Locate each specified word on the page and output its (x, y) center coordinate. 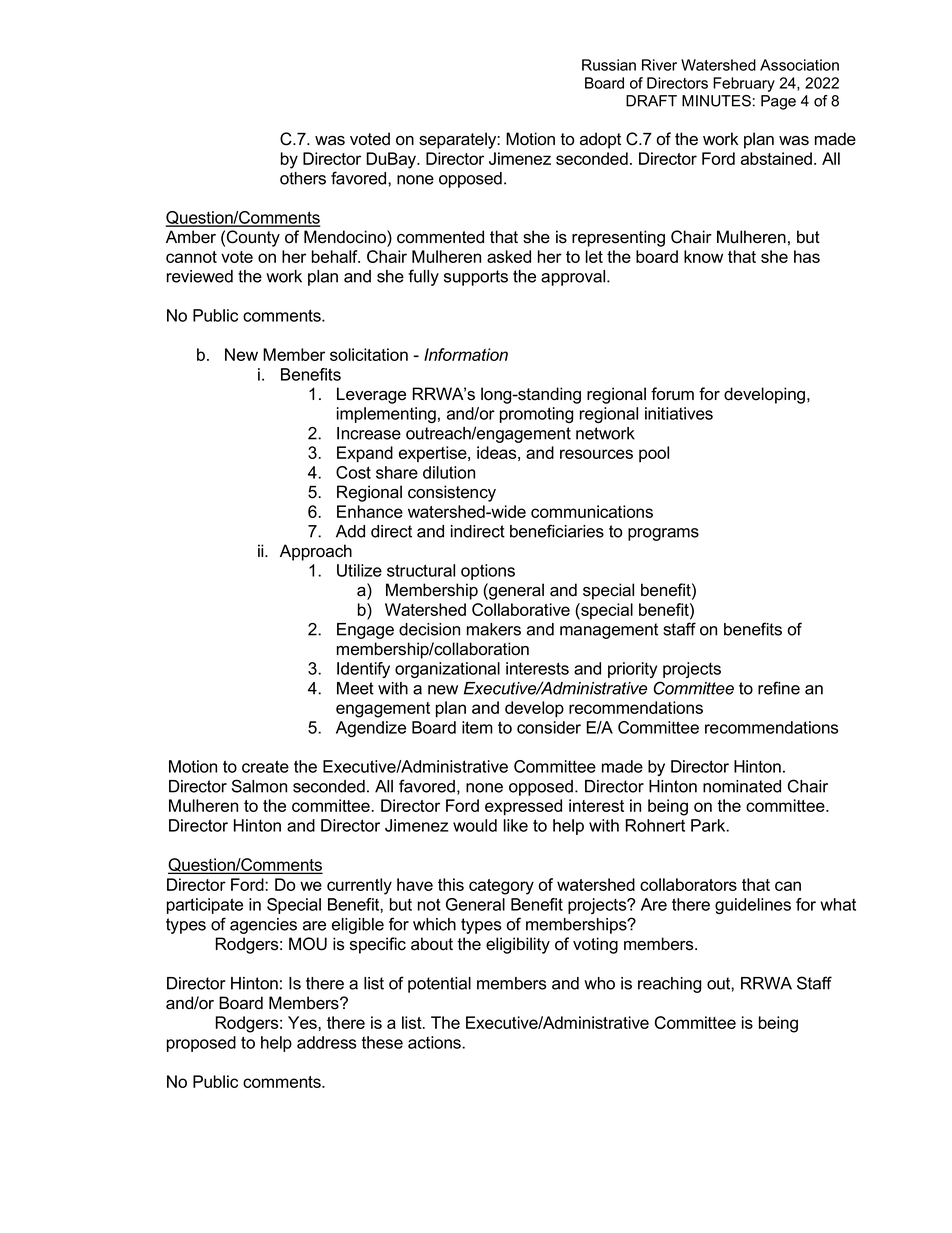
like (516, 825)
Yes (303, 1022)
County (253, 238)
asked (509, 256)
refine (779, 688)
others (303, 178)
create (265, 766)
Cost (353, 472)
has (807, 256)
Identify (363, 670)
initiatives (679, 413)
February (744, 84)
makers (494, 629)
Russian (609, 65)
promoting (537, 415)
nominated (742, 786)
